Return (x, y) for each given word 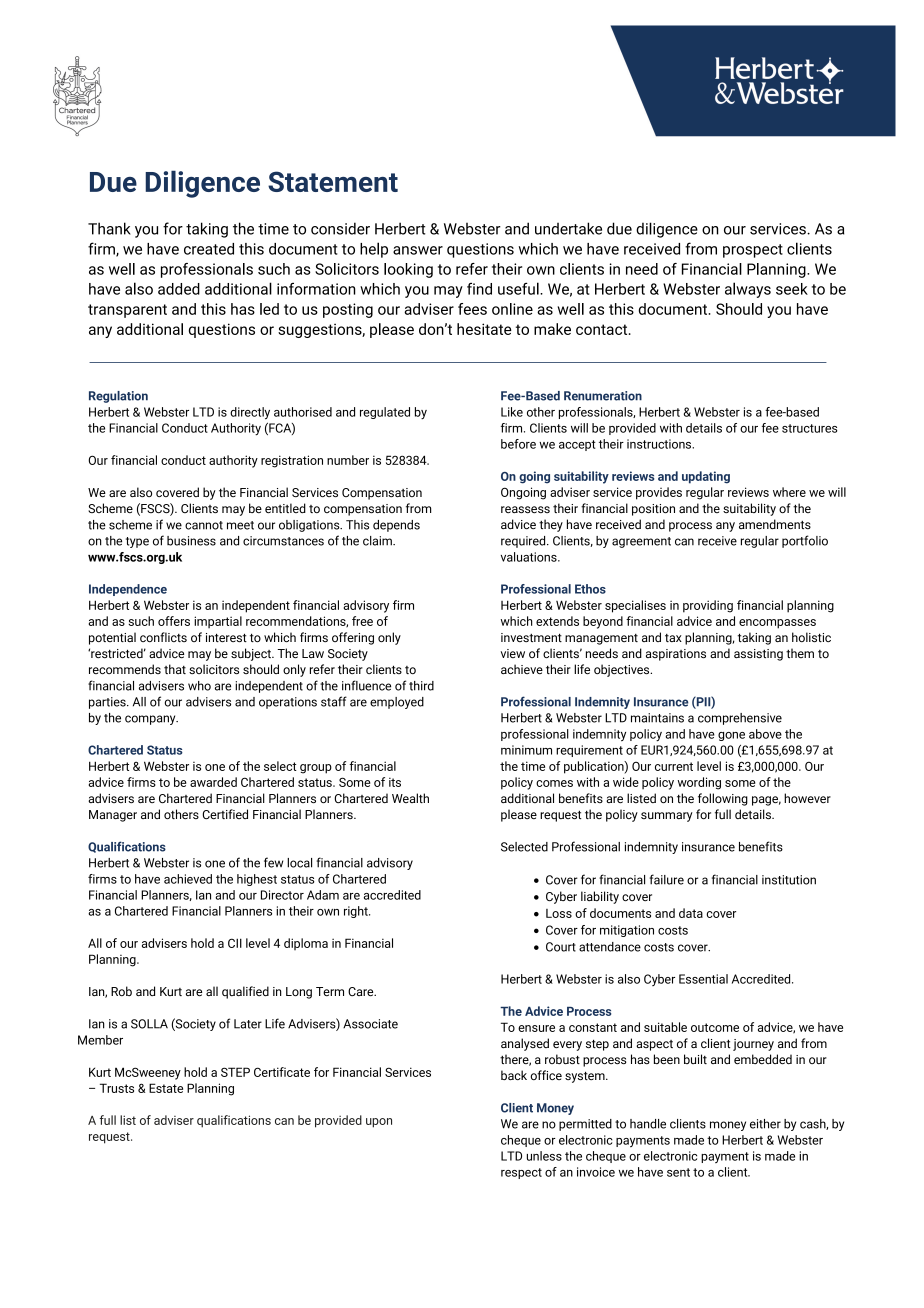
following (723, 799)
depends (396, 526)
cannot (204, 525)
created (209, 249)
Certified (225, 814)
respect (521, 1173)
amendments (775, 524)
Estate (166, 1088)
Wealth (410, 798)
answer (418, 250)
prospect (753, 251)
